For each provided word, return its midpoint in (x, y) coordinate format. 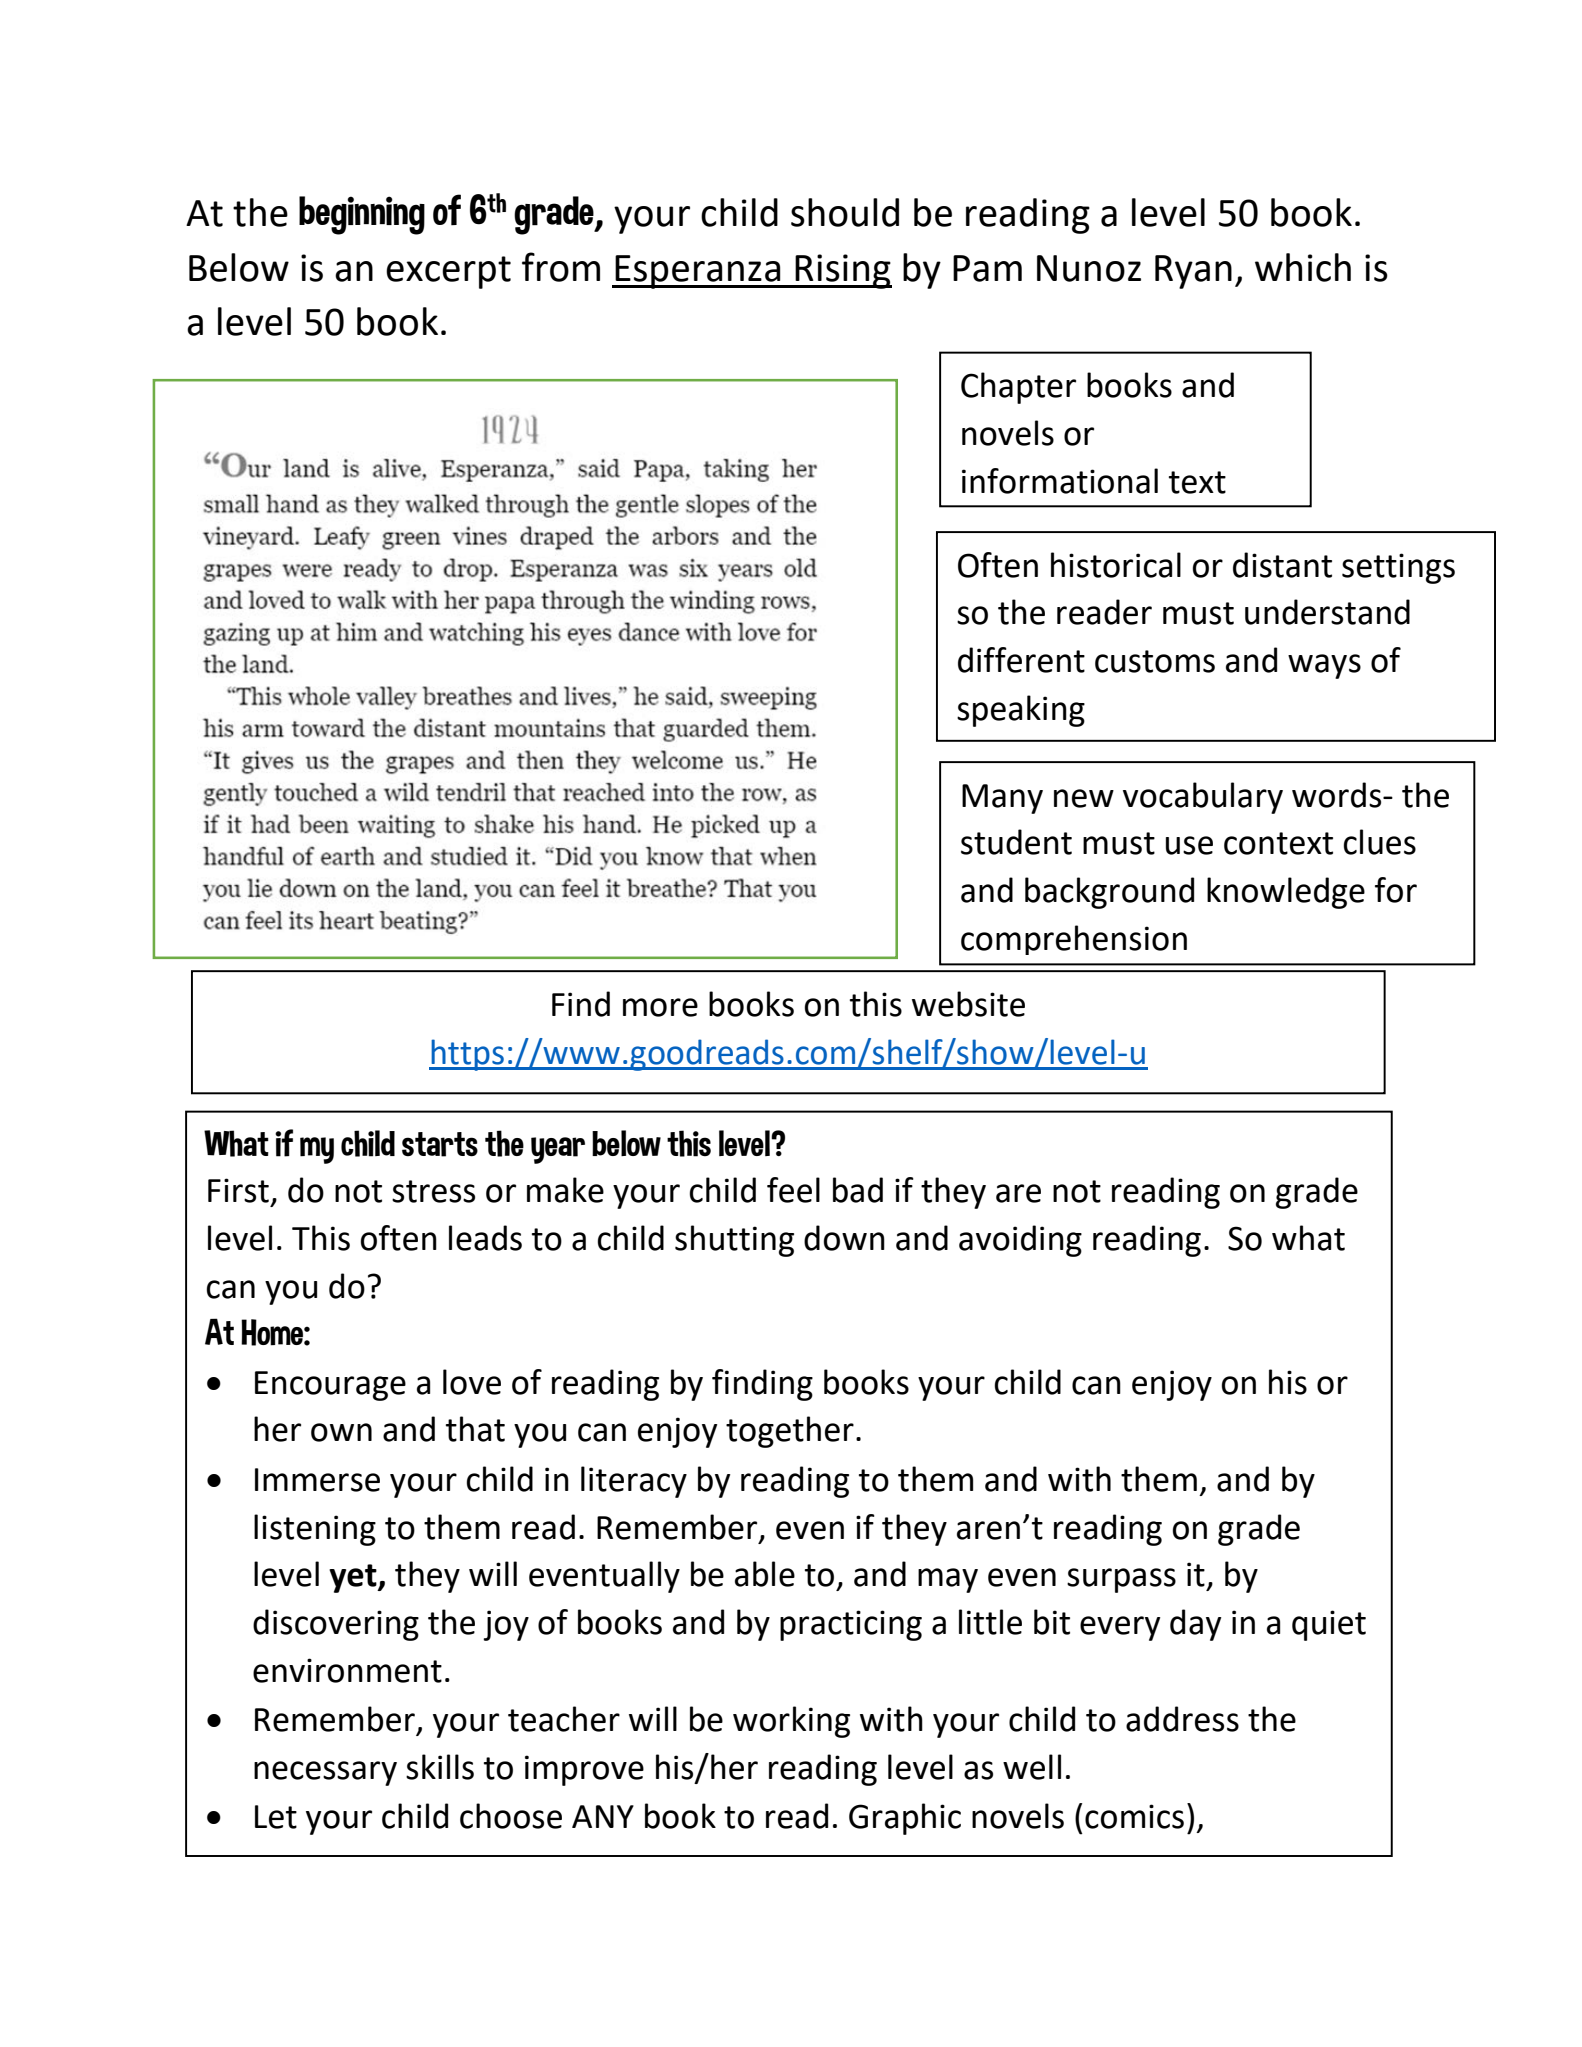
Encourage (330, 1386)
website (968, 1004)
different (1021, 660)
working (791, 1722)
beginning (362, 215)
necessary (325, 1773)
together (790, 1432)
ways (1324, 666)
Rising (843, 271)
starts (440, 1144)
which (1303, 267)
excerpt (448, 272)
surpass (1121, 1580)
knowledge (1286, 893)
